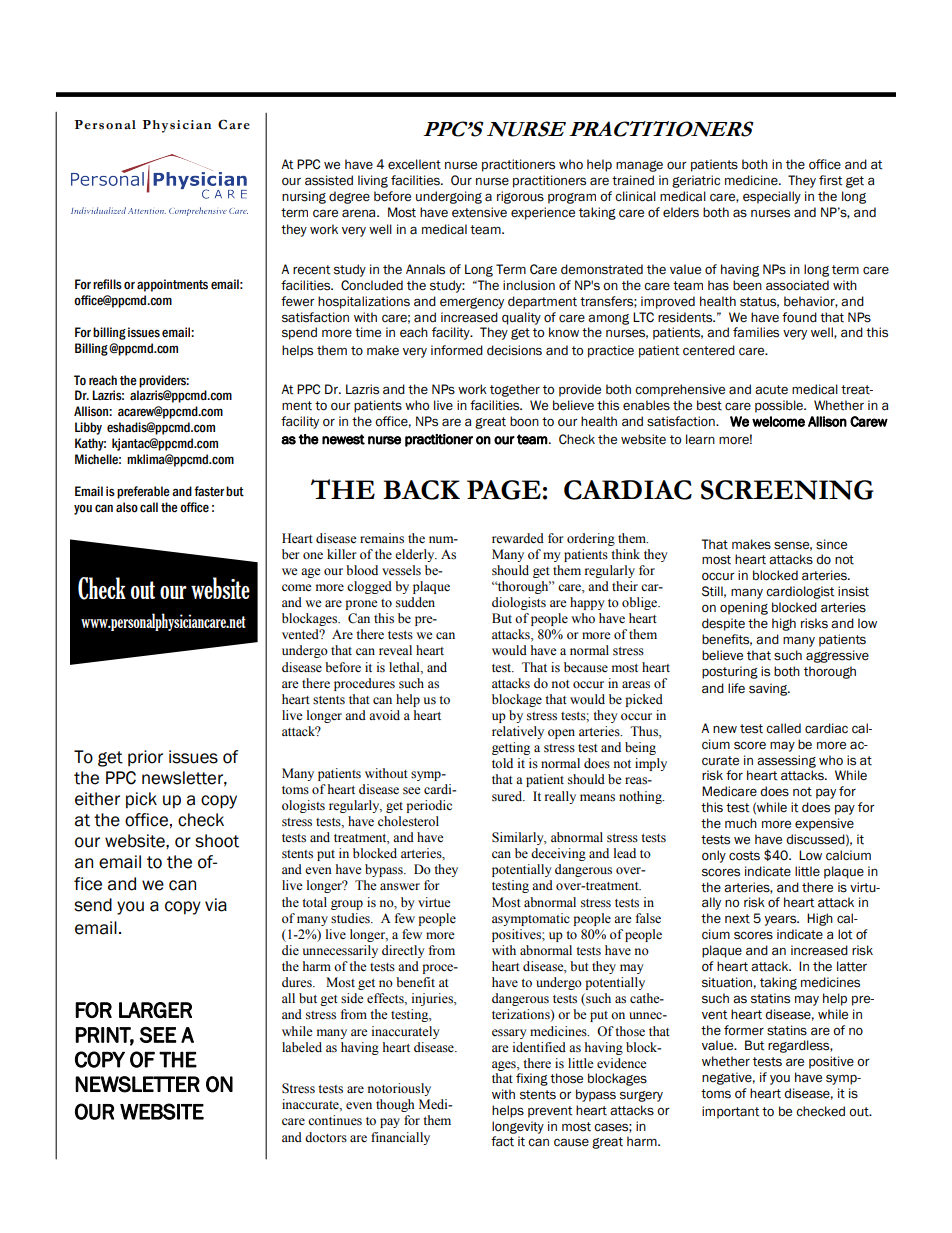 This screenshot has height=1233, width=952. Describe the element at coordinates (429, 806) in the screenshot. I see `periodic` at that location.
